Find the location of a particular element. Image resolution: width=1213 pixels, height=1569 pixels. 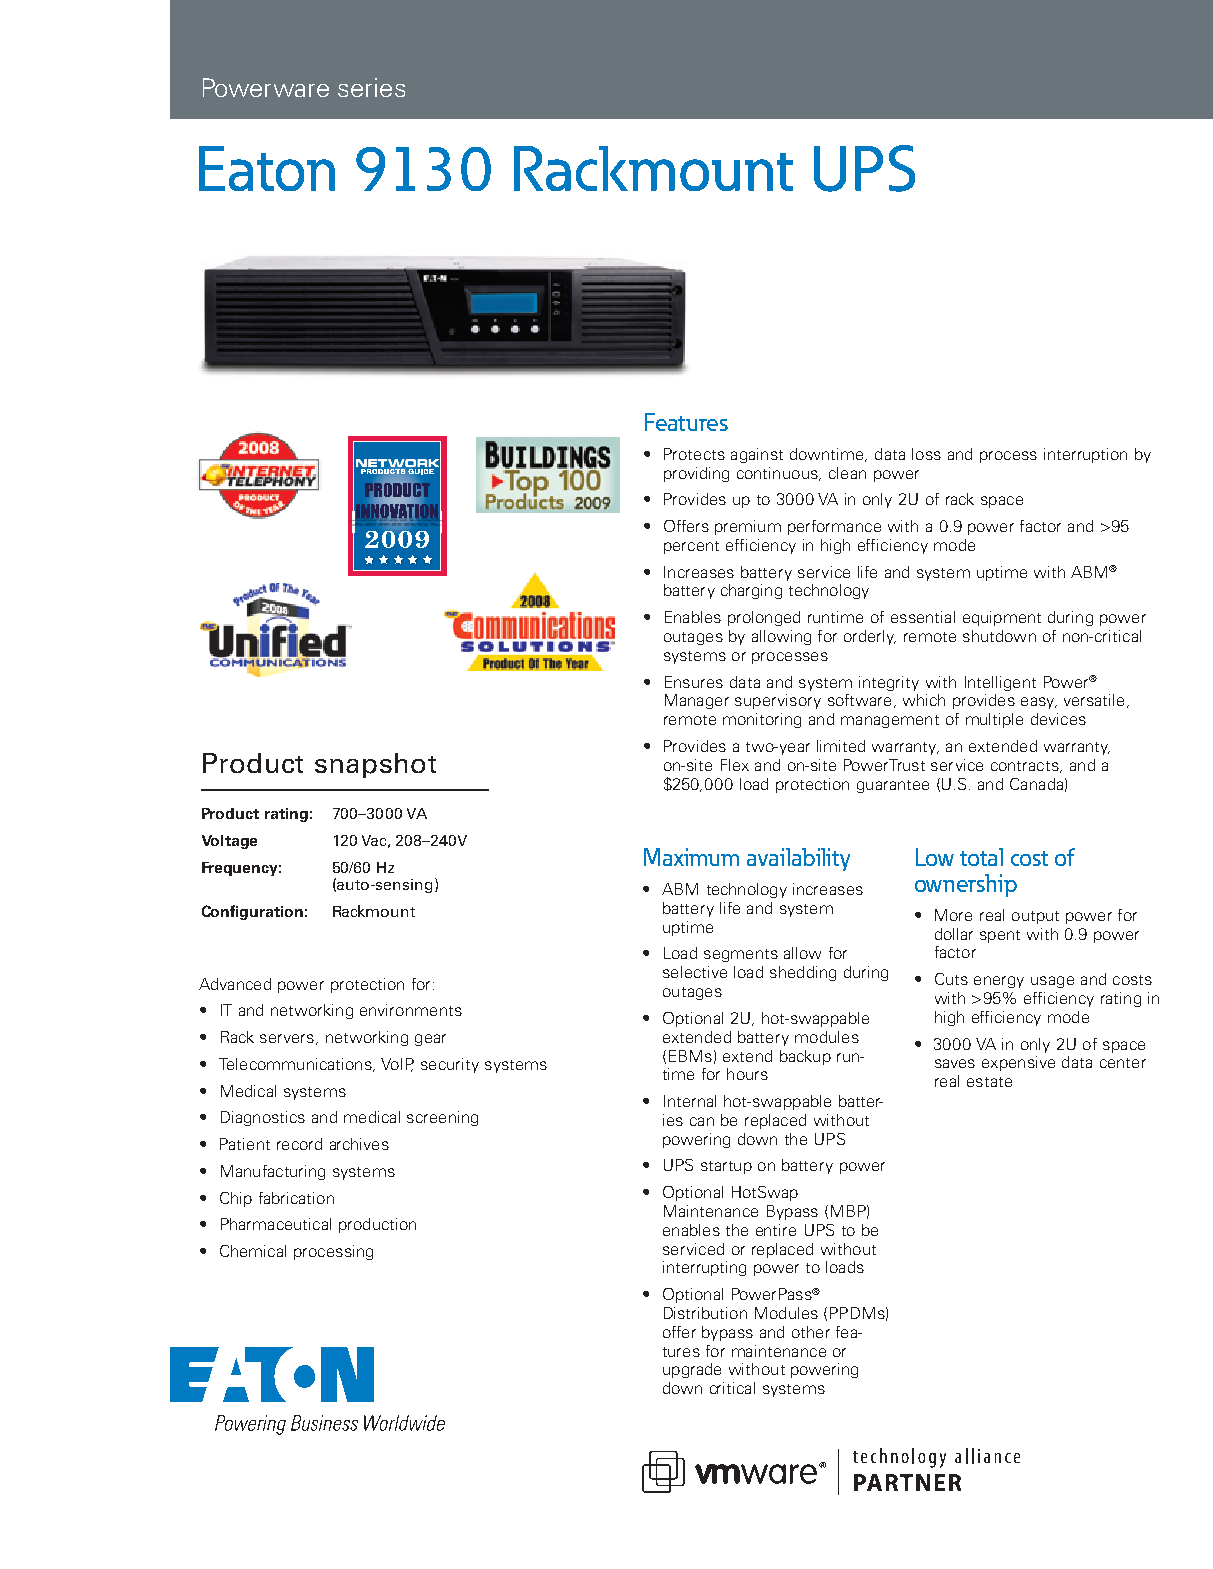

Manager is located at coordinates (697, 701).
